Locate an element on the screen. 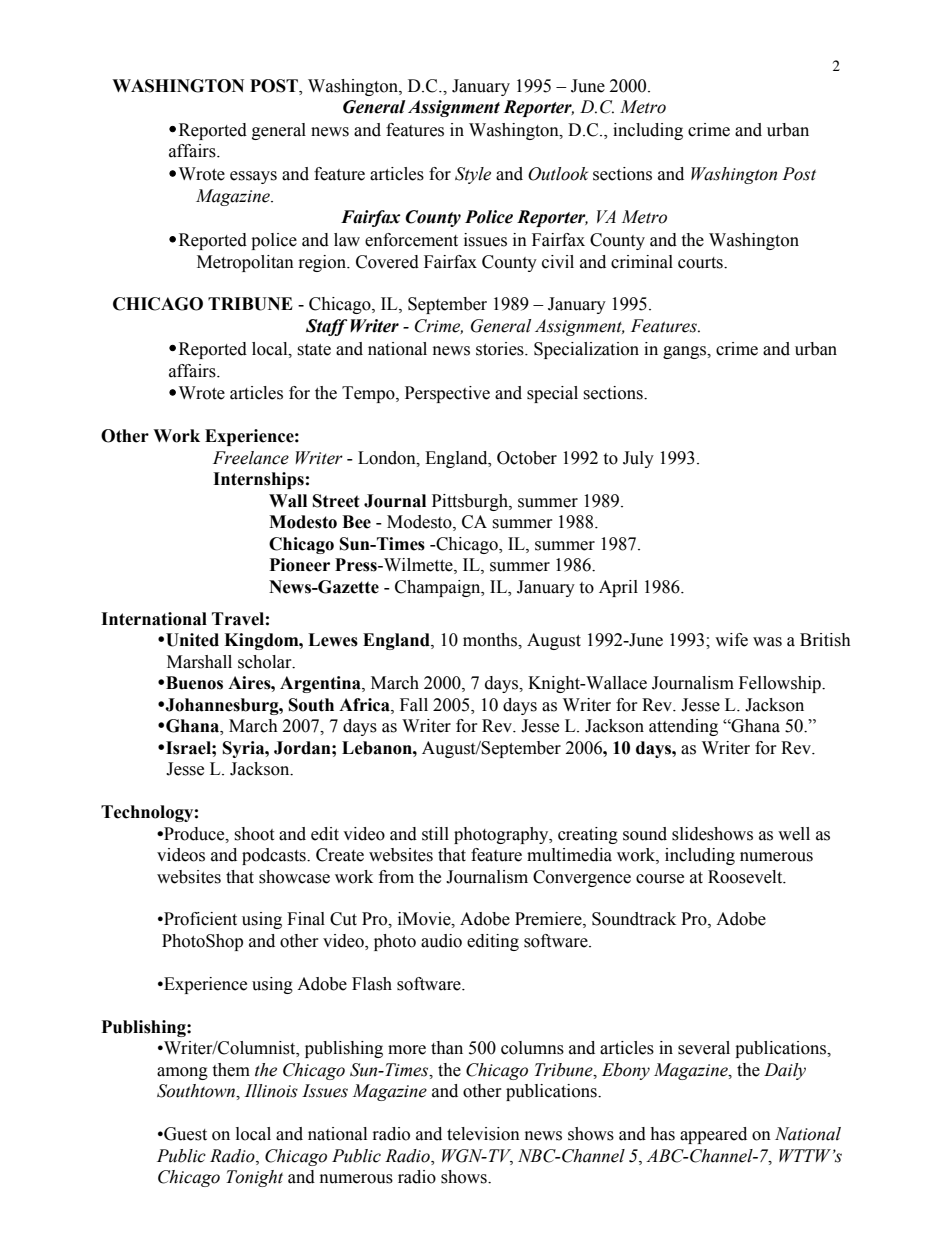 Image resolution: width=952 pixels, height=1233 pixels. July is located at coordinates (638, 459).
